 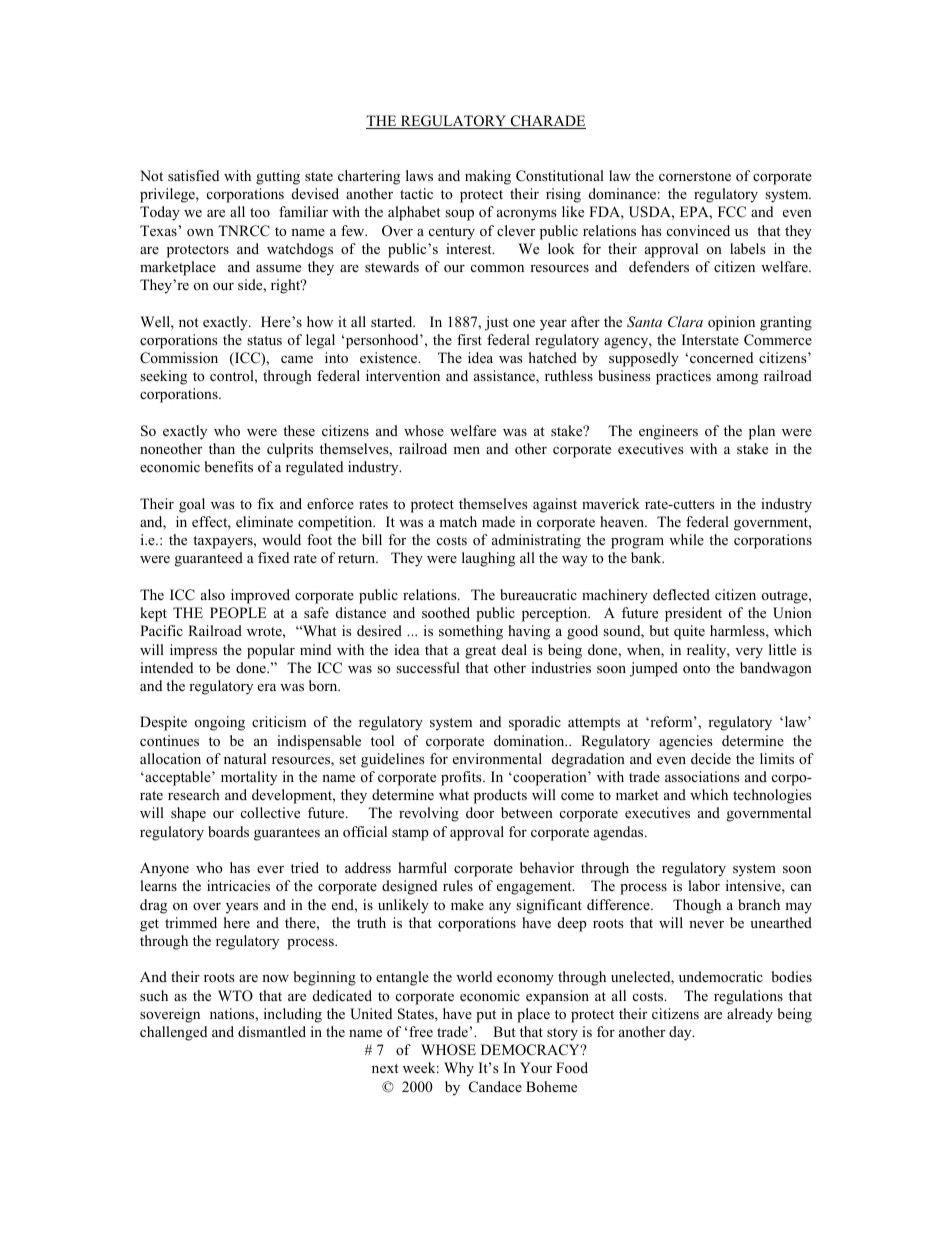 I want to click on making, so click(x=488, y=177).
